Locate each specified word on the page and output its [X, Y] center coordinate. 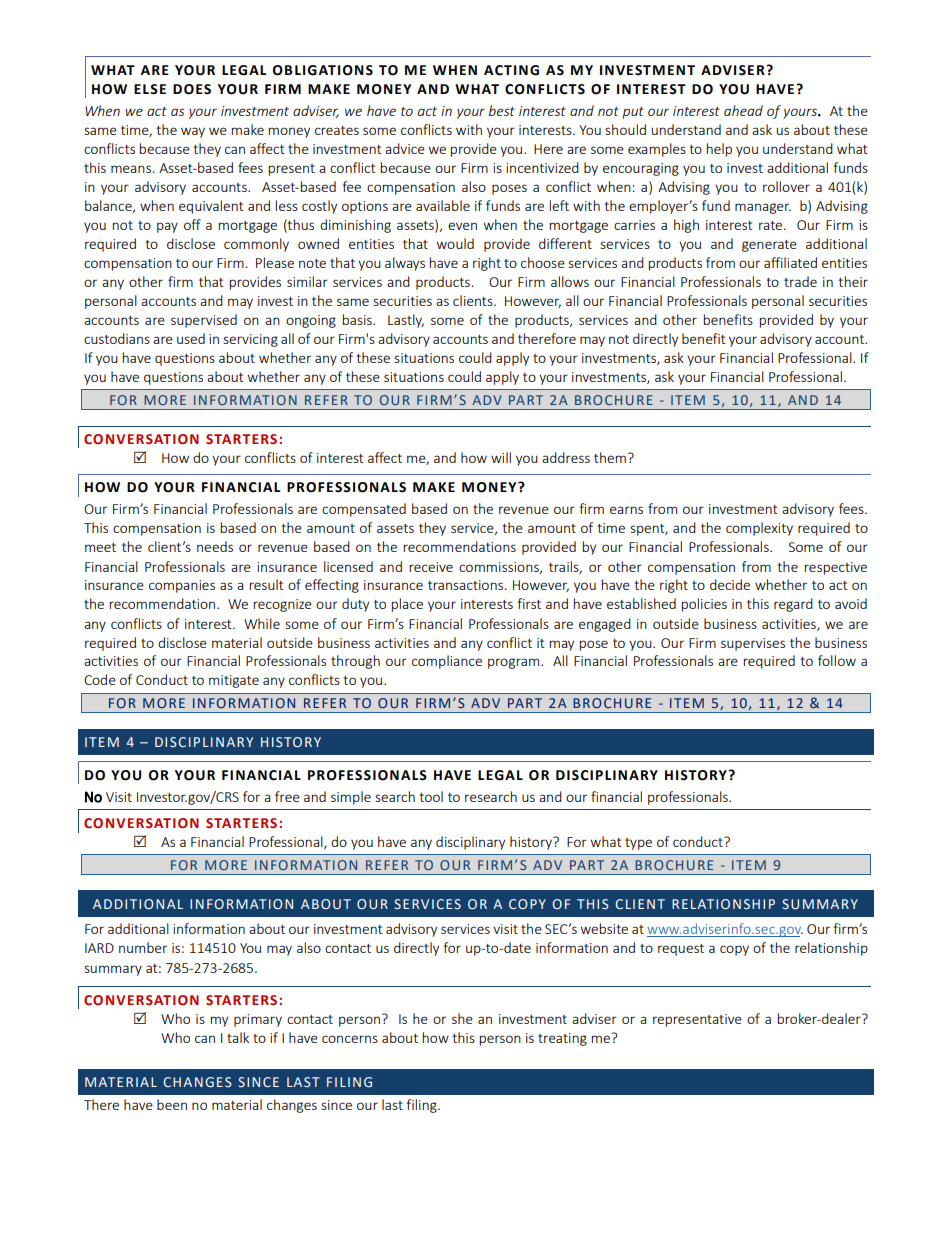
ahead [743, 110]
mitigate [234, 681]
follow [837, 660]
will [501, 457]
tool [431, 796]
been [172, 1104]
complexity [759, 529]
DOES [192, 89]
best [502, 110]
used [191, 338]
